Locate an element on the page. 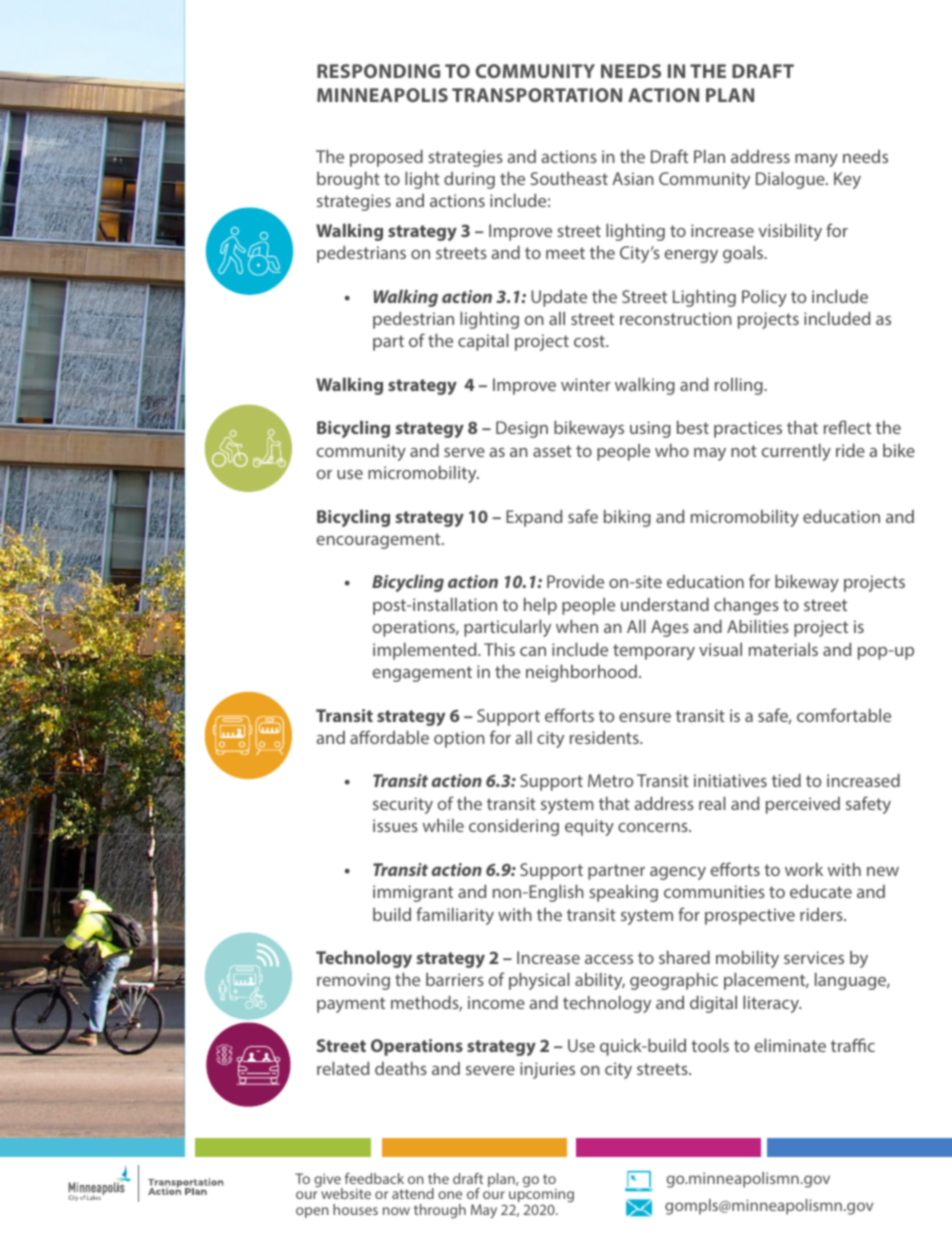  equity is located at coordinates (589, 827).
